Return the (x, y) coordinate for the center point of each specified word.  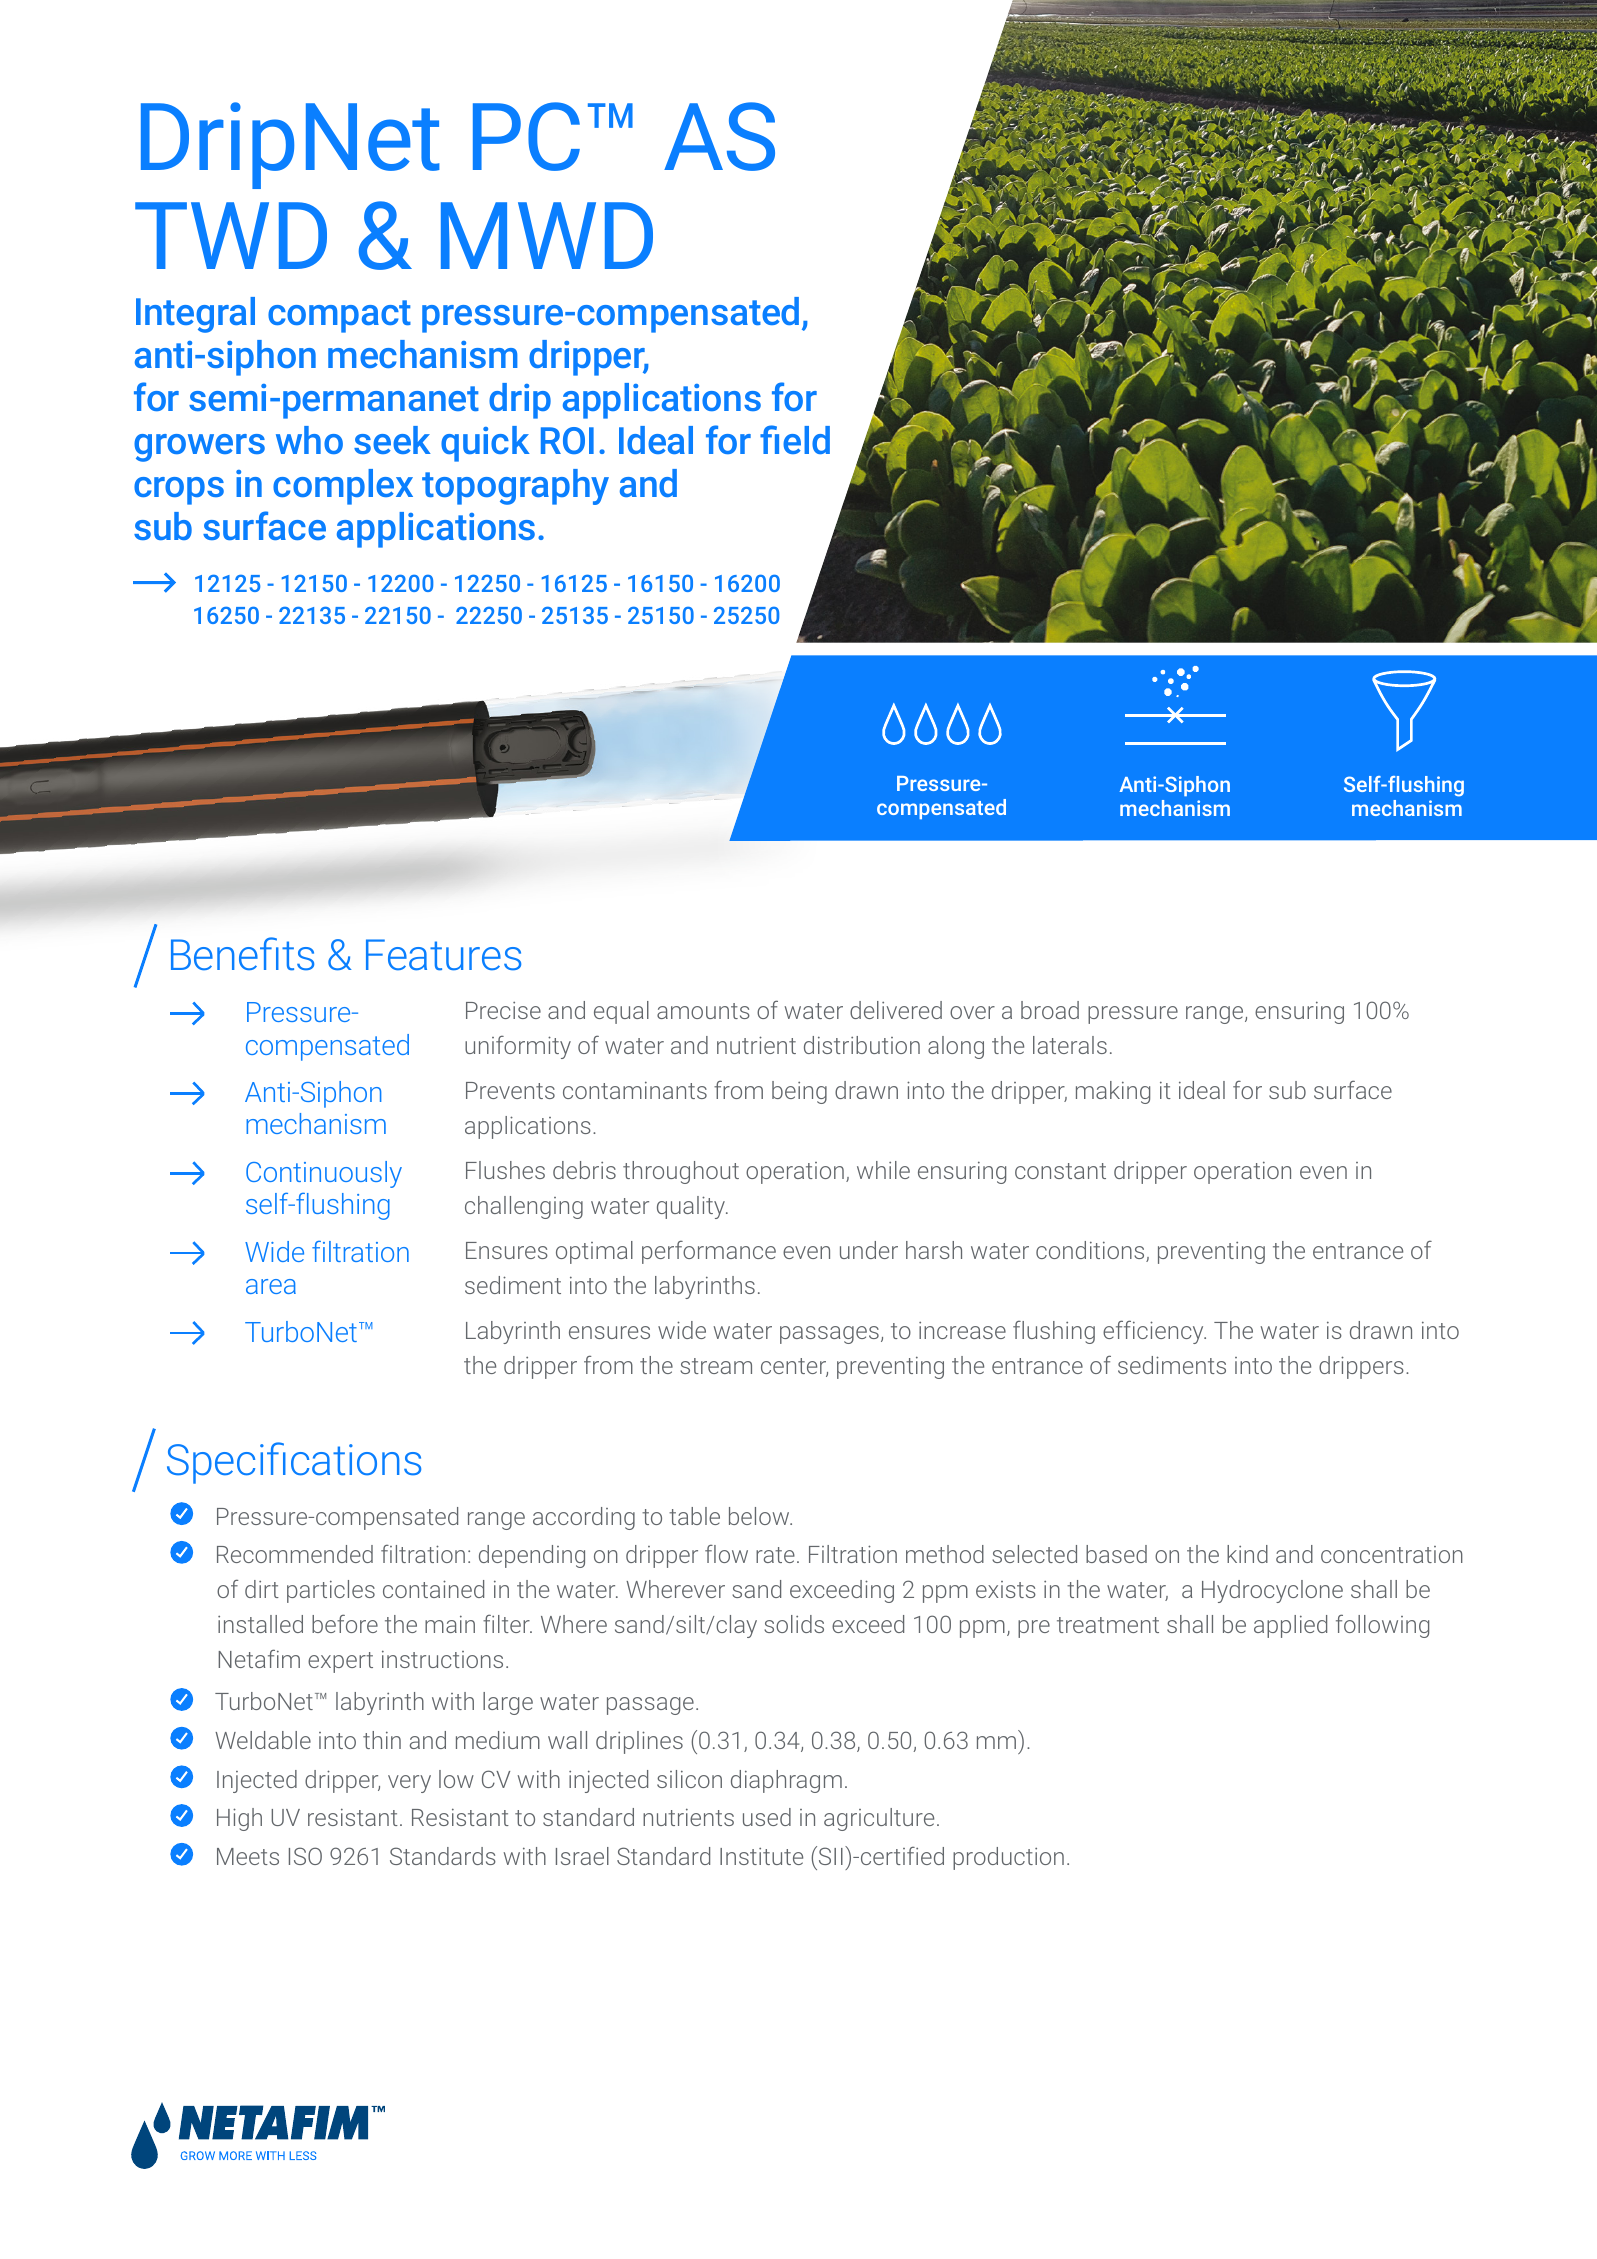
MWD (547, 235)
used (767, 1817)
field (795, 439)
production (1008, 1858)
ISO (305, 1856)
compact (339, 316)
